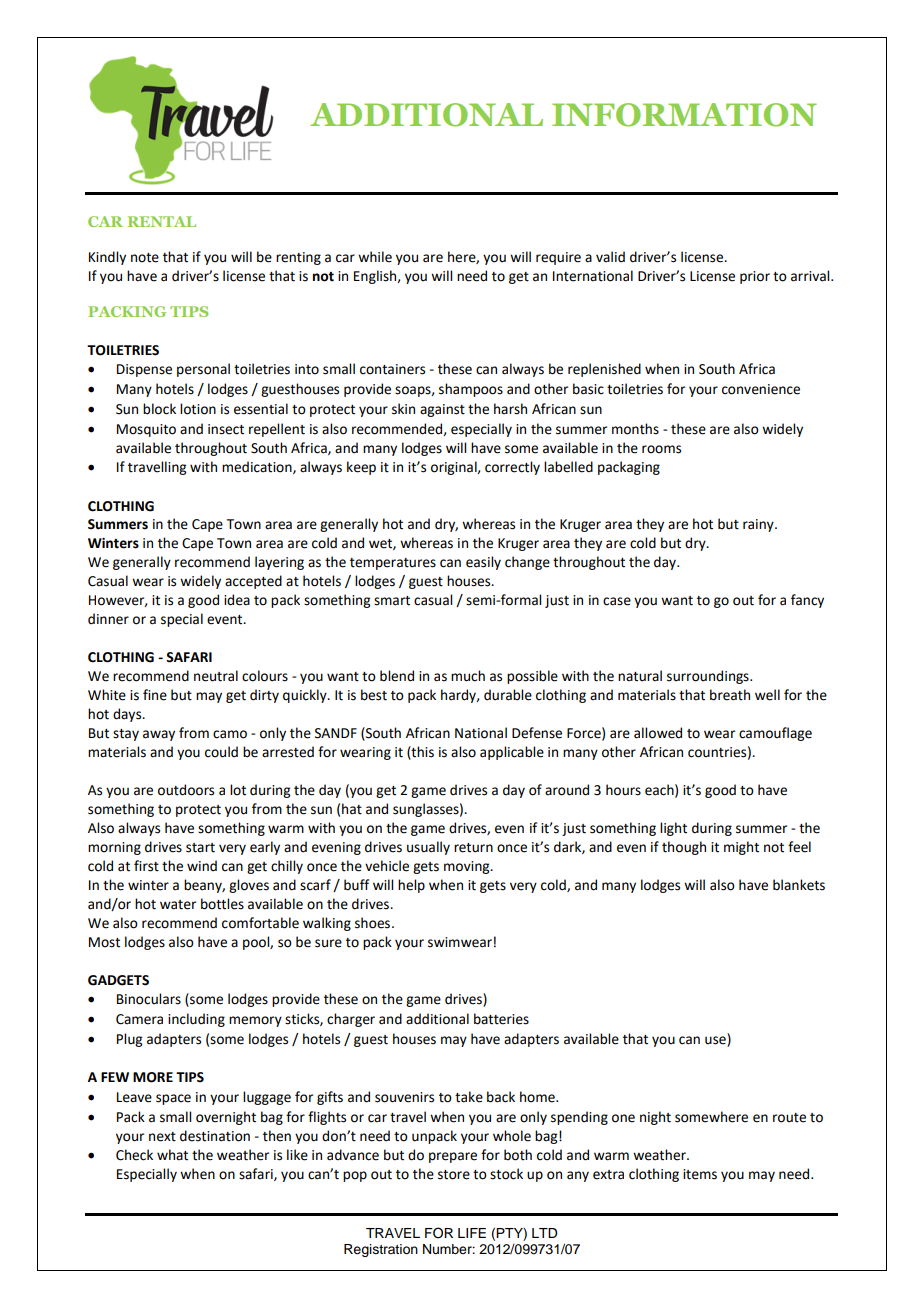  I want to click on medication, so click(258, 467).
